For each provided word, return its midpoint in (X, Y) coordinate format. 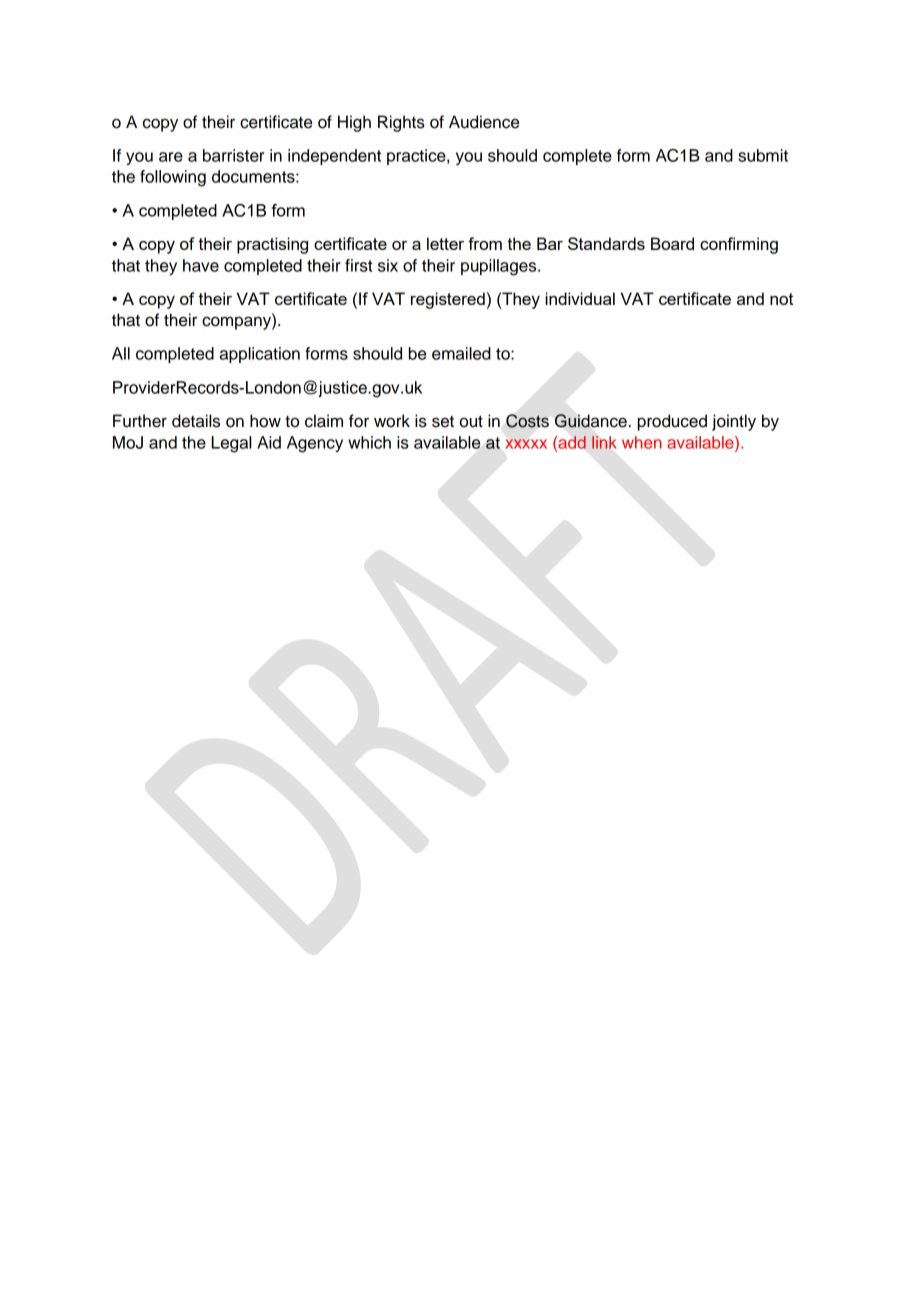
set (443, 422)
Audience (484, 122)
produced (672, 422)
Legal (231, 444)
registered (448, 300)
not (781, 299)
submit (763, 155)
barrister (233, 155)
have (201, 265)
